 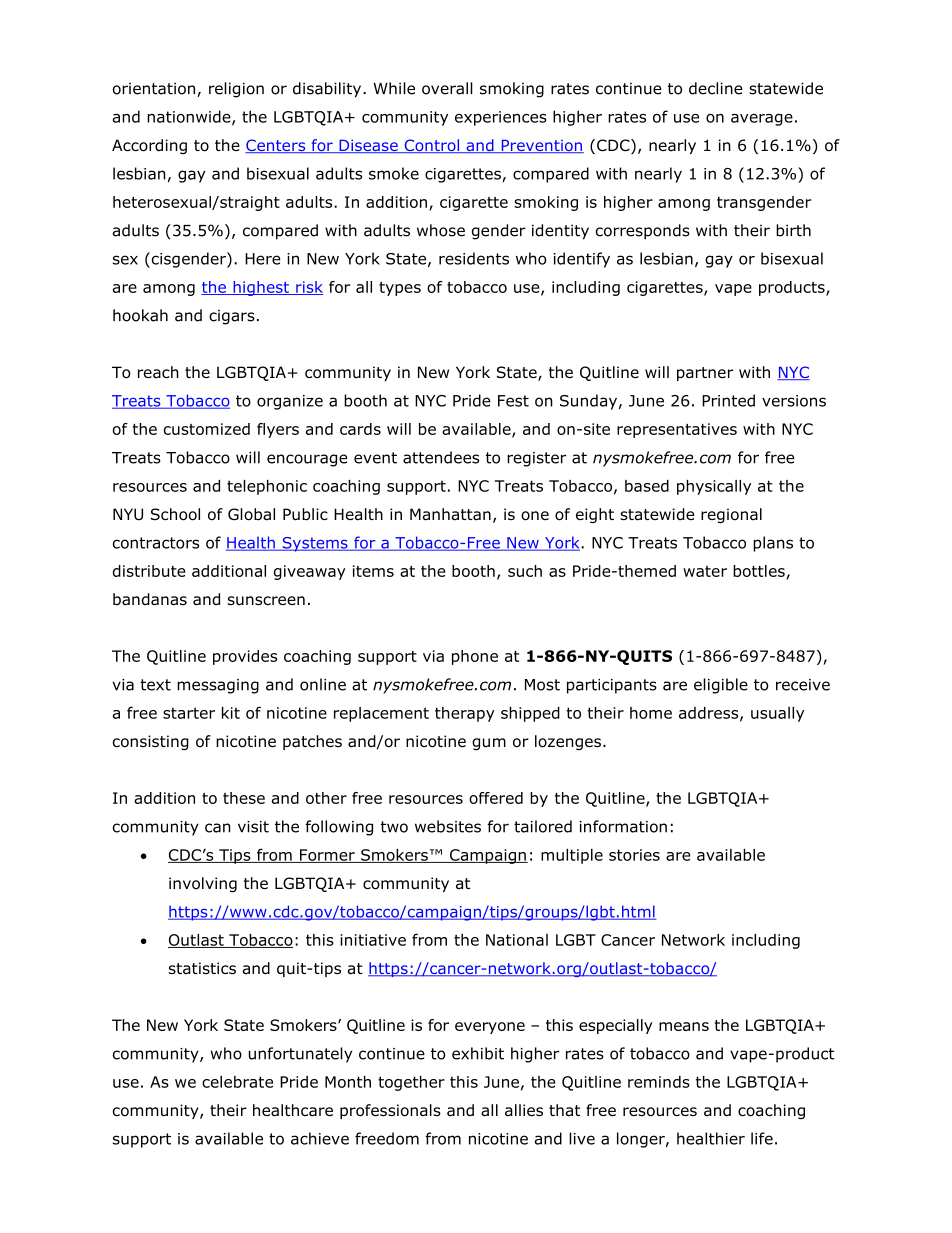 I want to click on allies, so click(x=524, y=1110).
